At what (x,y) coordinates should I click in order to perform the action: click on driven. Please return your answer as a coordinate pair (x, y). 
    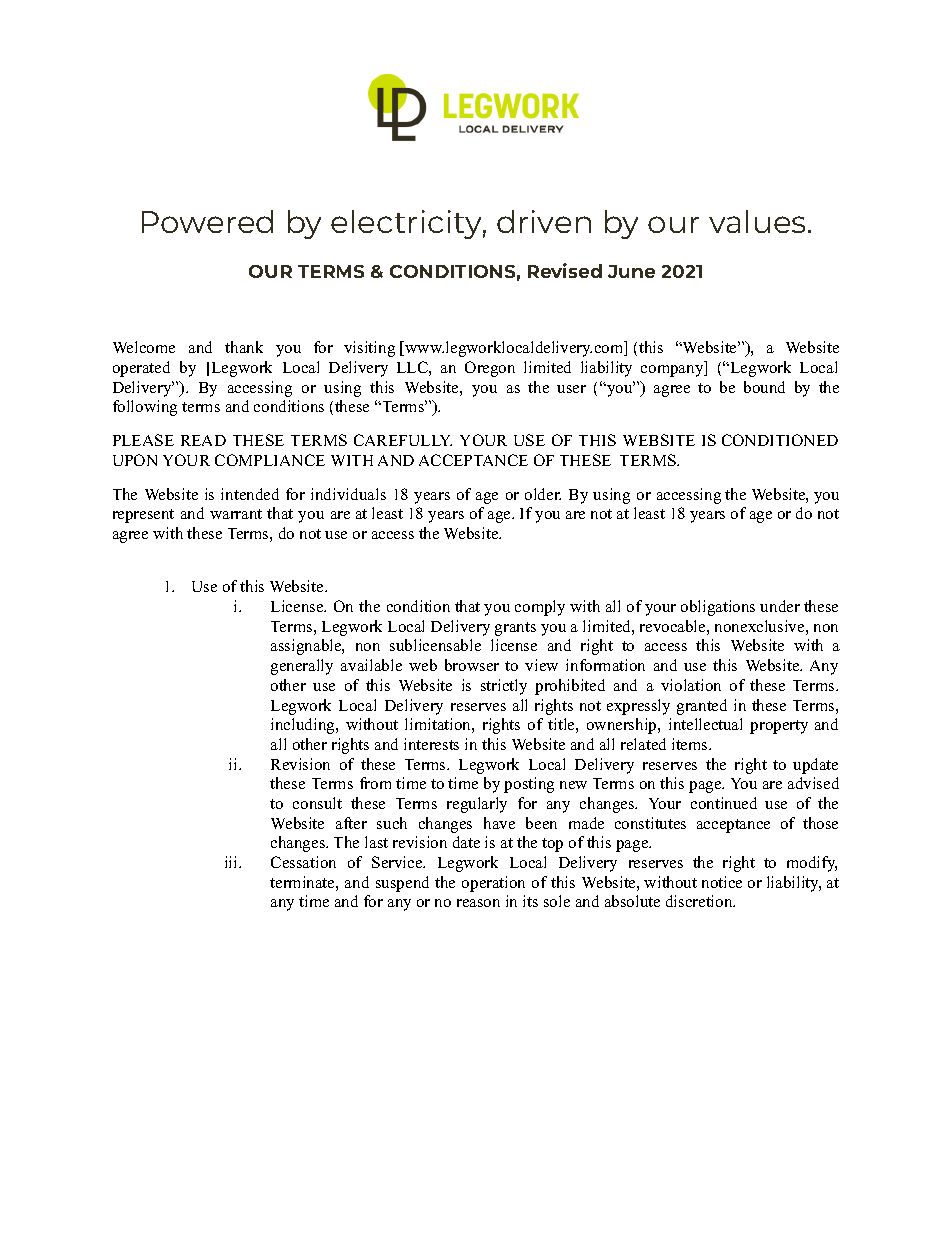
    Looking at the image, I should click on (544, 221).
